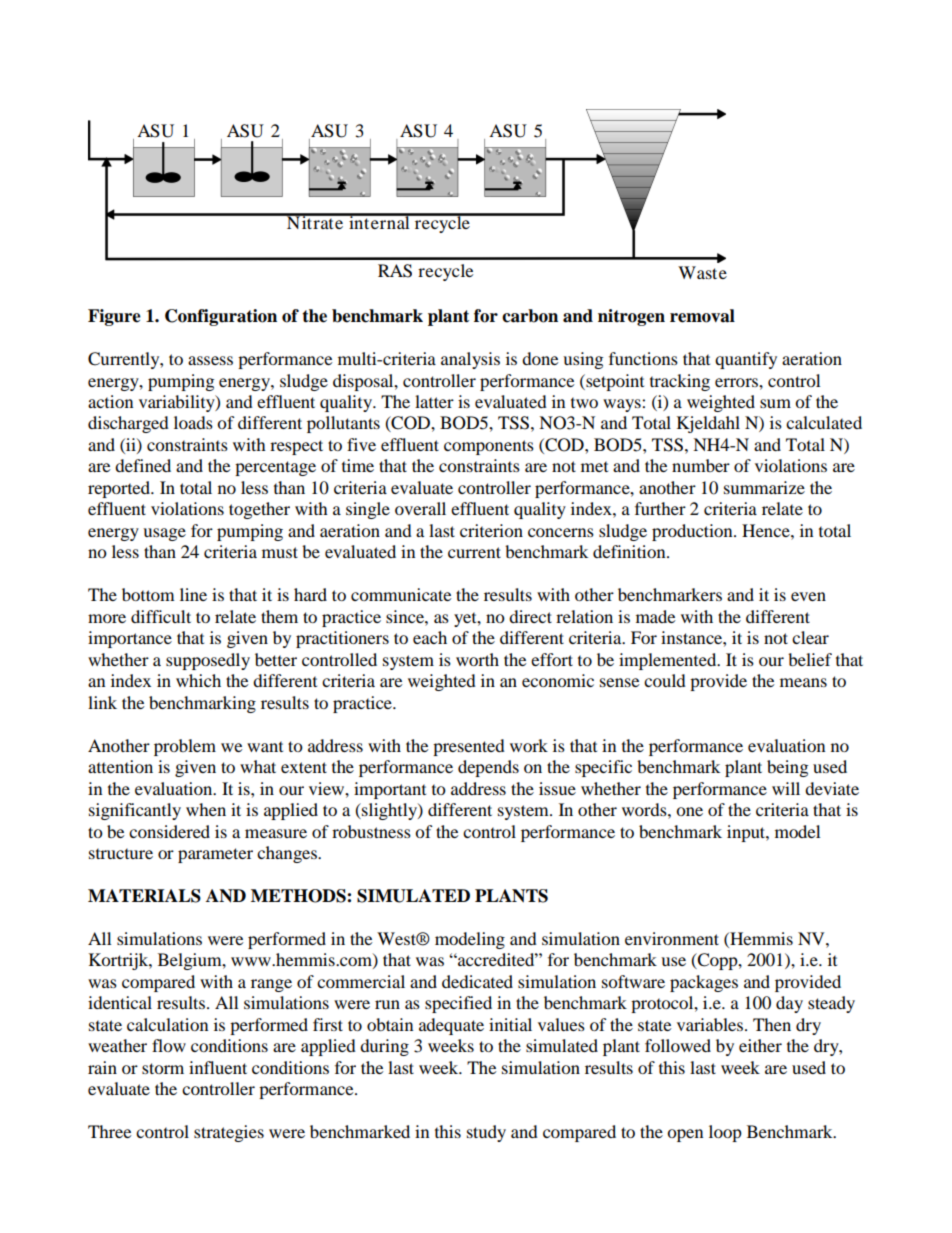 Image resolution: width=952 pixels, height=1233 pixels. What do you see at coordinates (206, 809) in the document?
I see `when` at bounding box center [206, 809].
